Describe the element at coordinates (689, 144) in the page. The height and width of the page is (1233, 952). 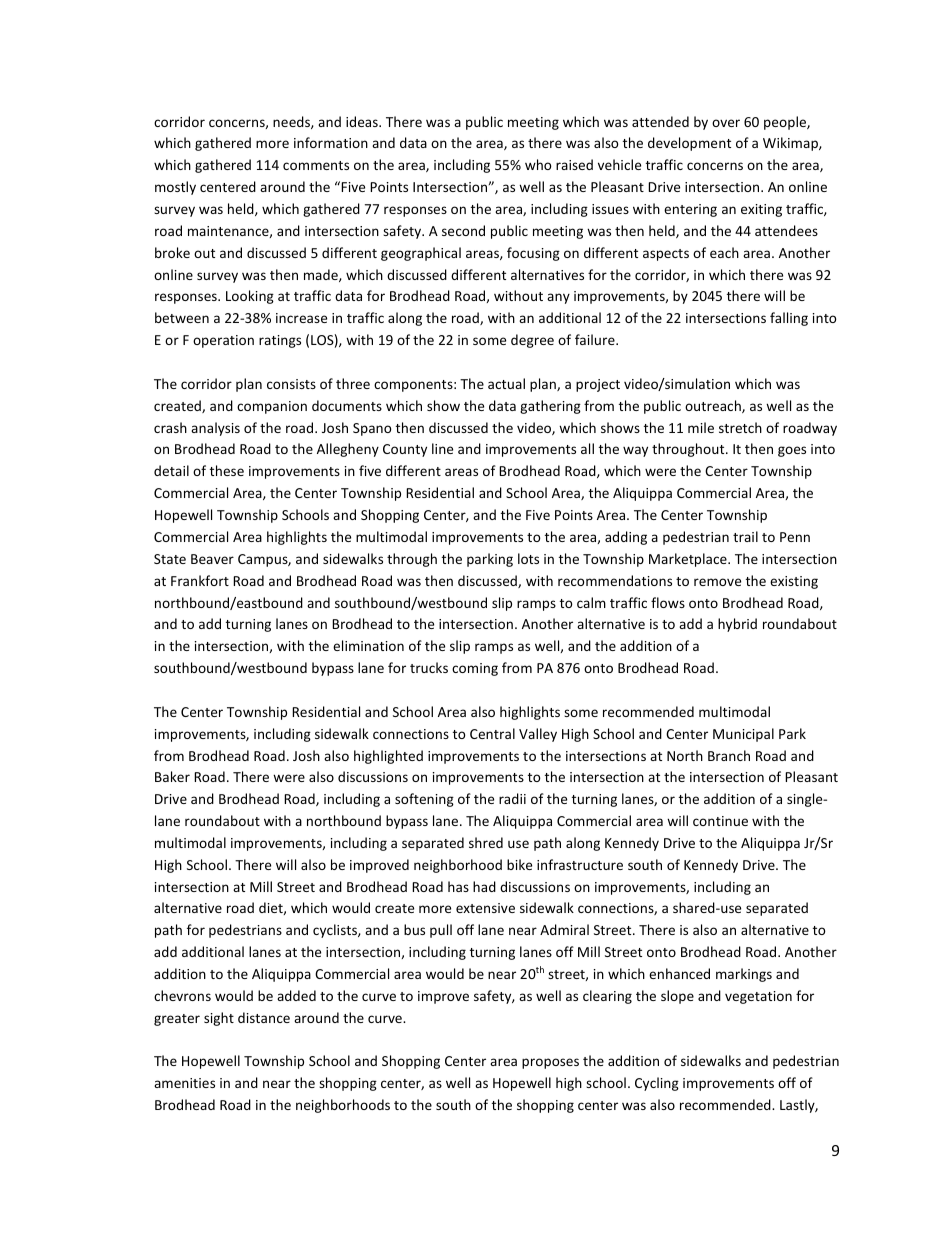
I see `development` at that location.
